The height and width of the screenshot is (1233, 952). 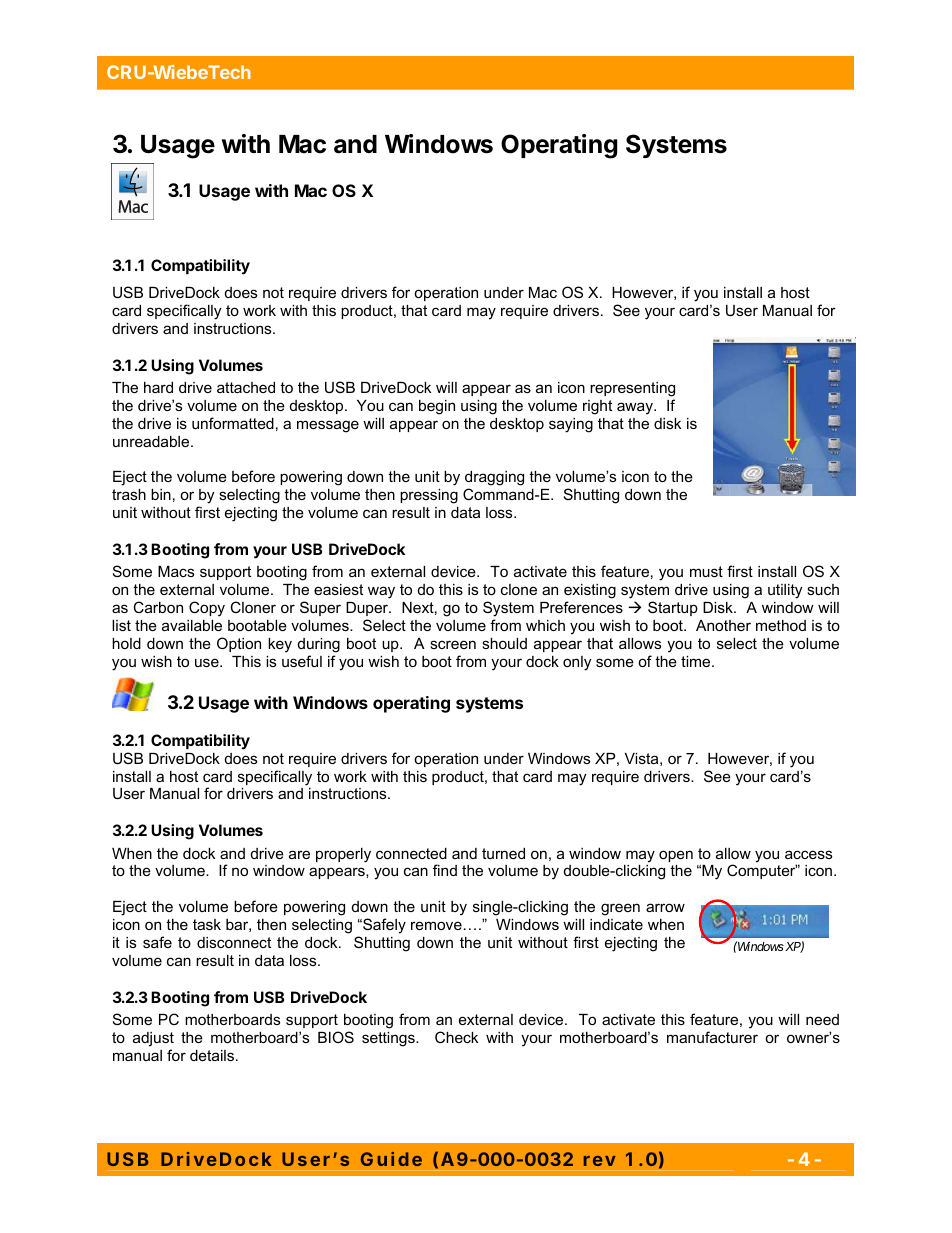 I want to click on Guide, so click(x=391, y=1159).
